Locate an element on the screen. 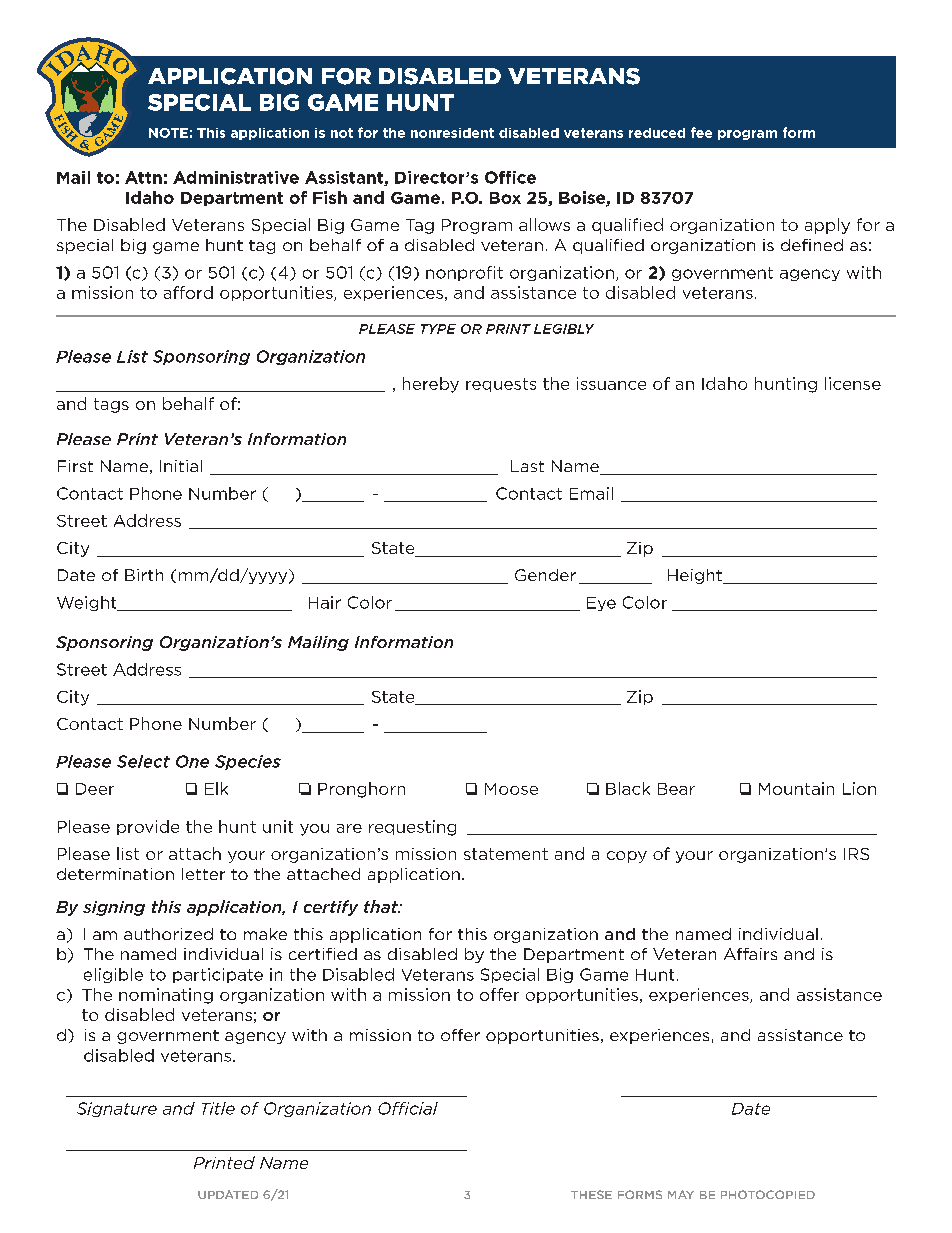 This screenshot has height=1233, width=952. Eye is located at coordinates (601, 604).
